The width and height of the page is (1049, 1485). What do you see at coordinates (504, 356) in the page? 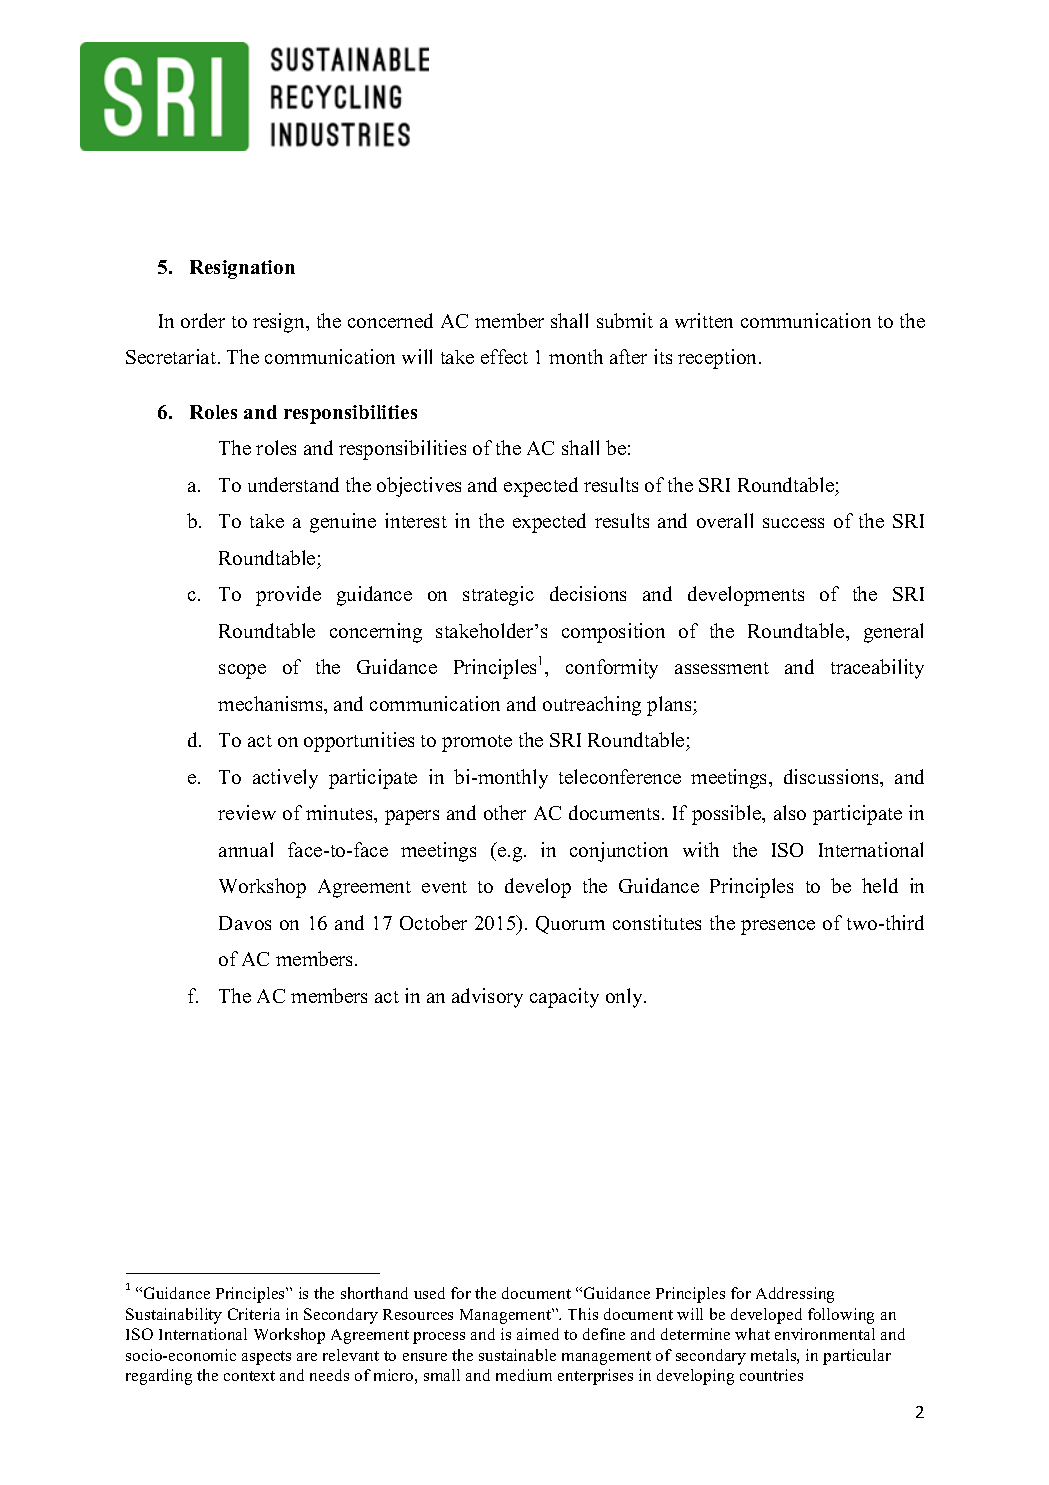
I see `effect` at bounding box center [504, 356].
